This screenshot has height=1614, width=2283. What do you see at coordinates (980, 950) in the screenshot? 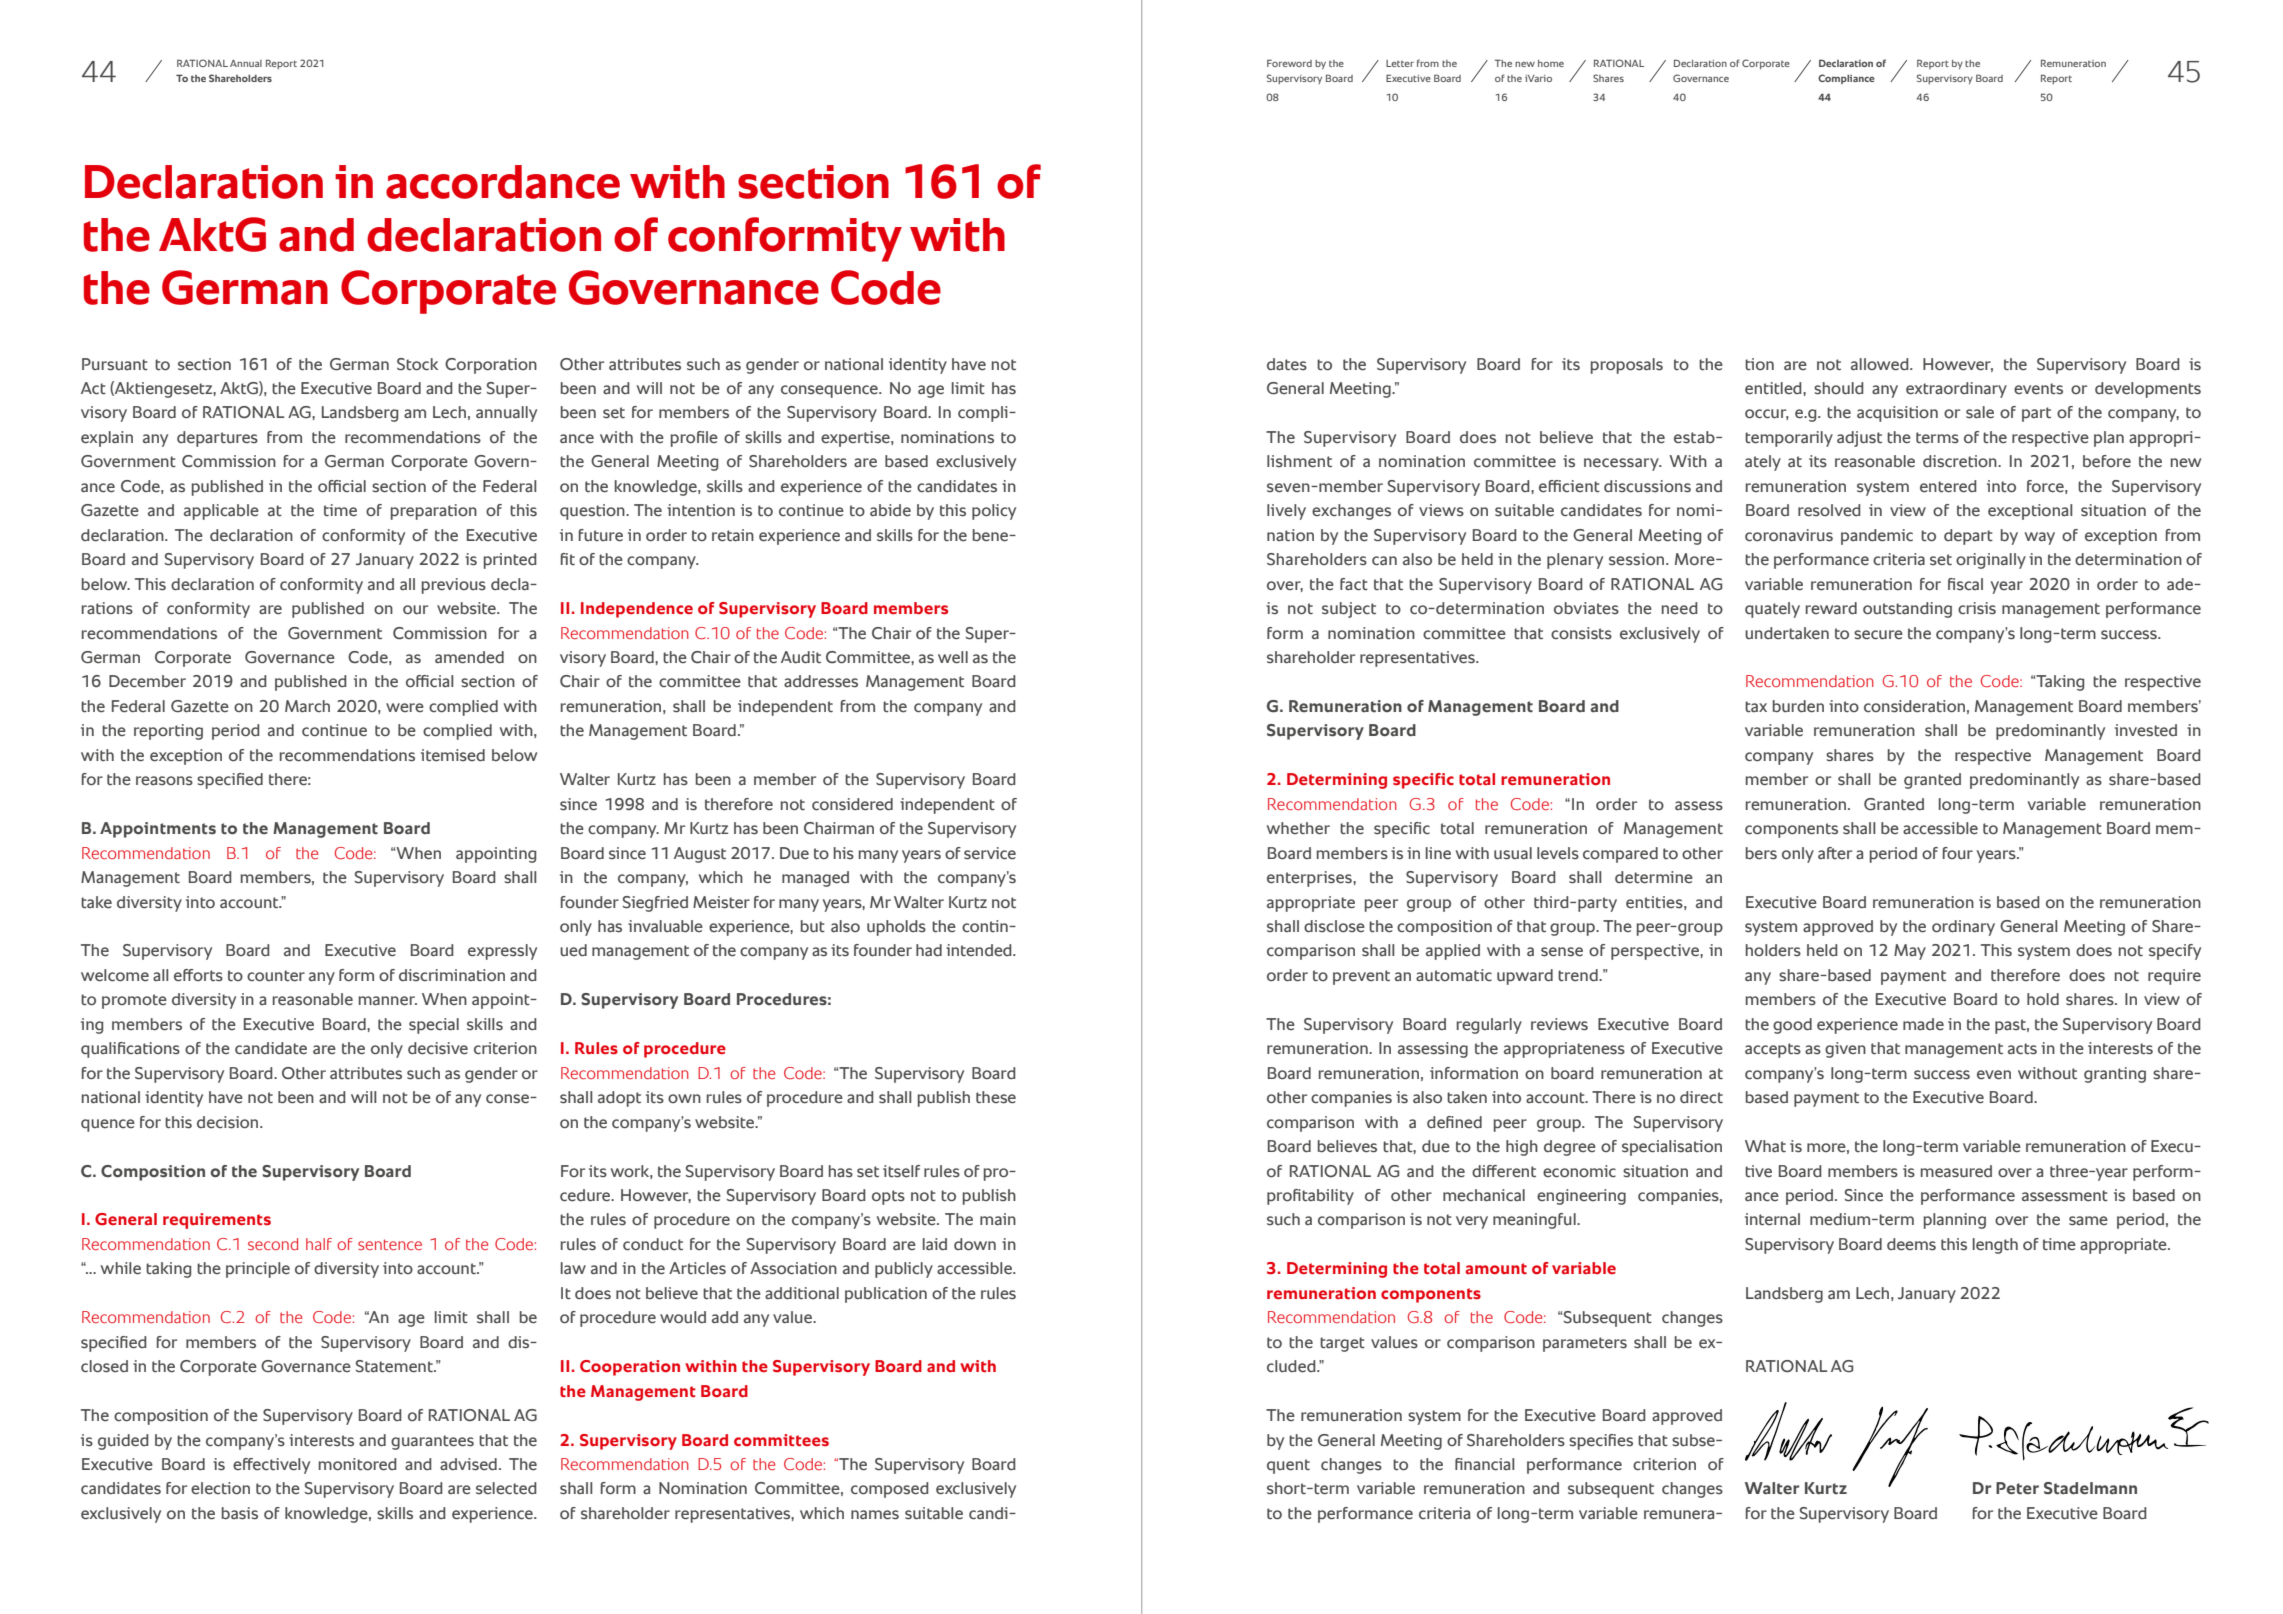
I see `intended` at bounding box center [980, 950].
